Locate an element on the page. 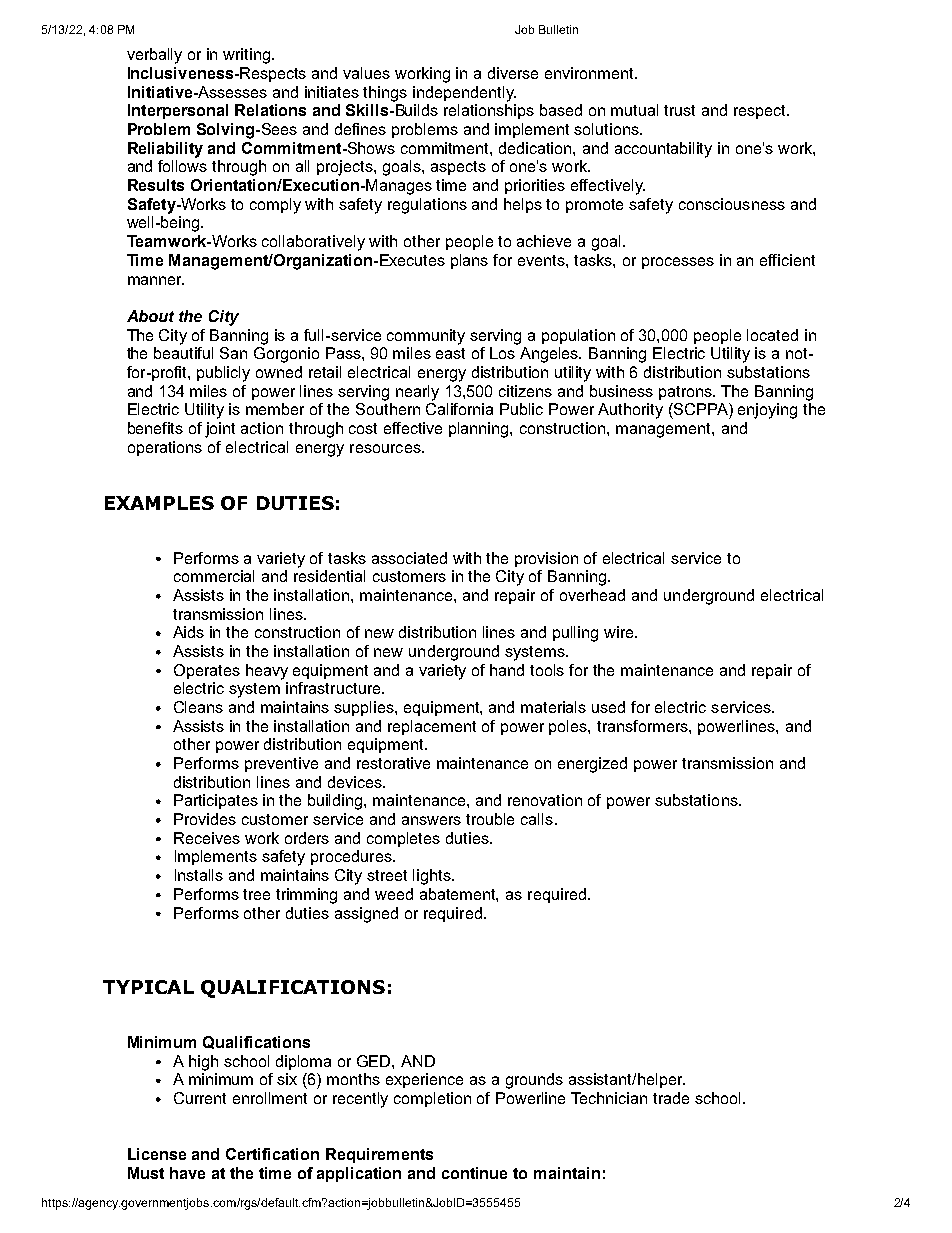  California is located at coordinates (459, 409).
